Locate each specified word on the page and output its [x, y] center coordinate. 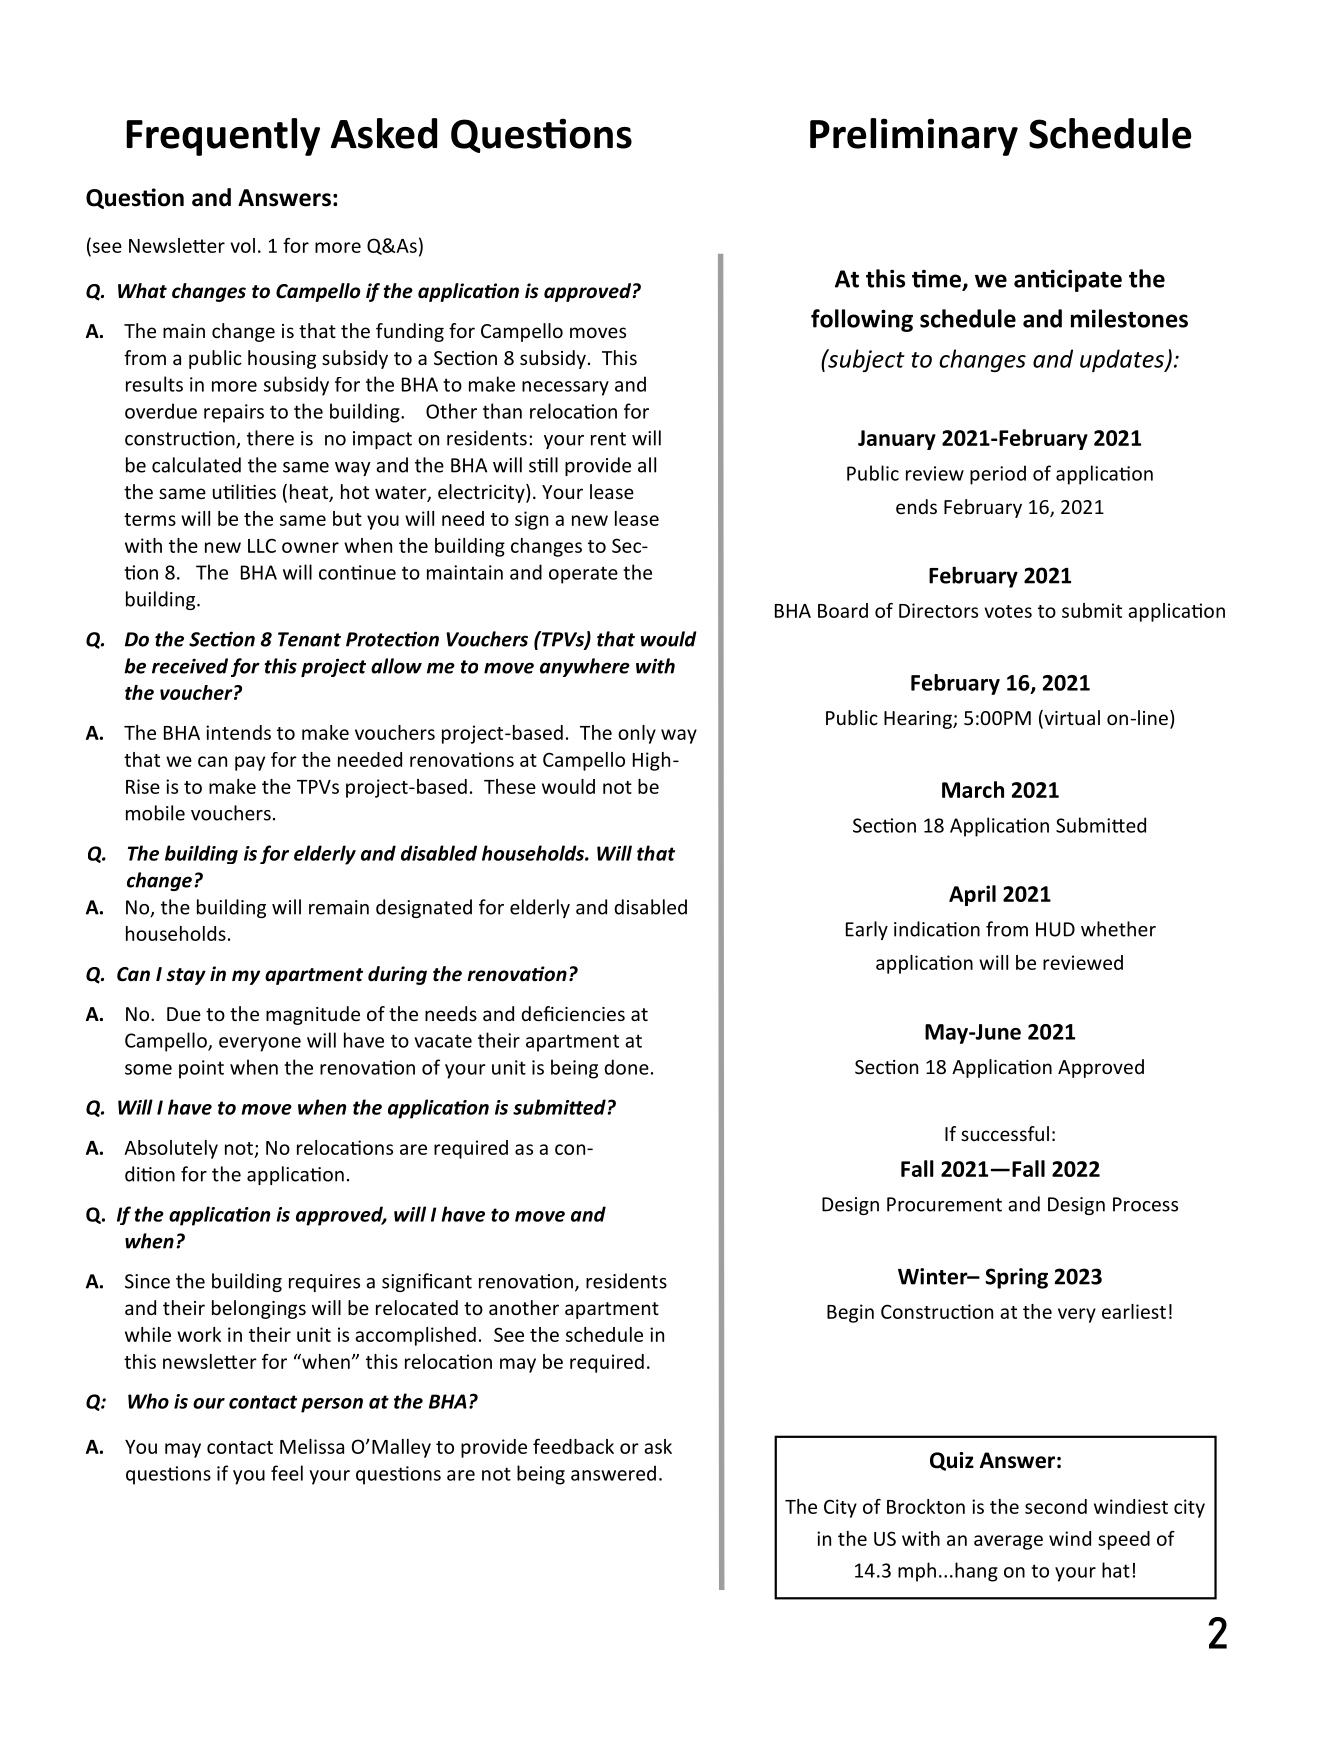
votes [1008, 611]
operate [583, 575]
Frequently [223, 137]
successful [1005, 1133]
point [201, 1069]
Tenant [309, 639]
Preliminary [914, 137]
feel [287, 1473]
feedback [573, 1446]
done [626, 1067]
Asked [384, 133]
